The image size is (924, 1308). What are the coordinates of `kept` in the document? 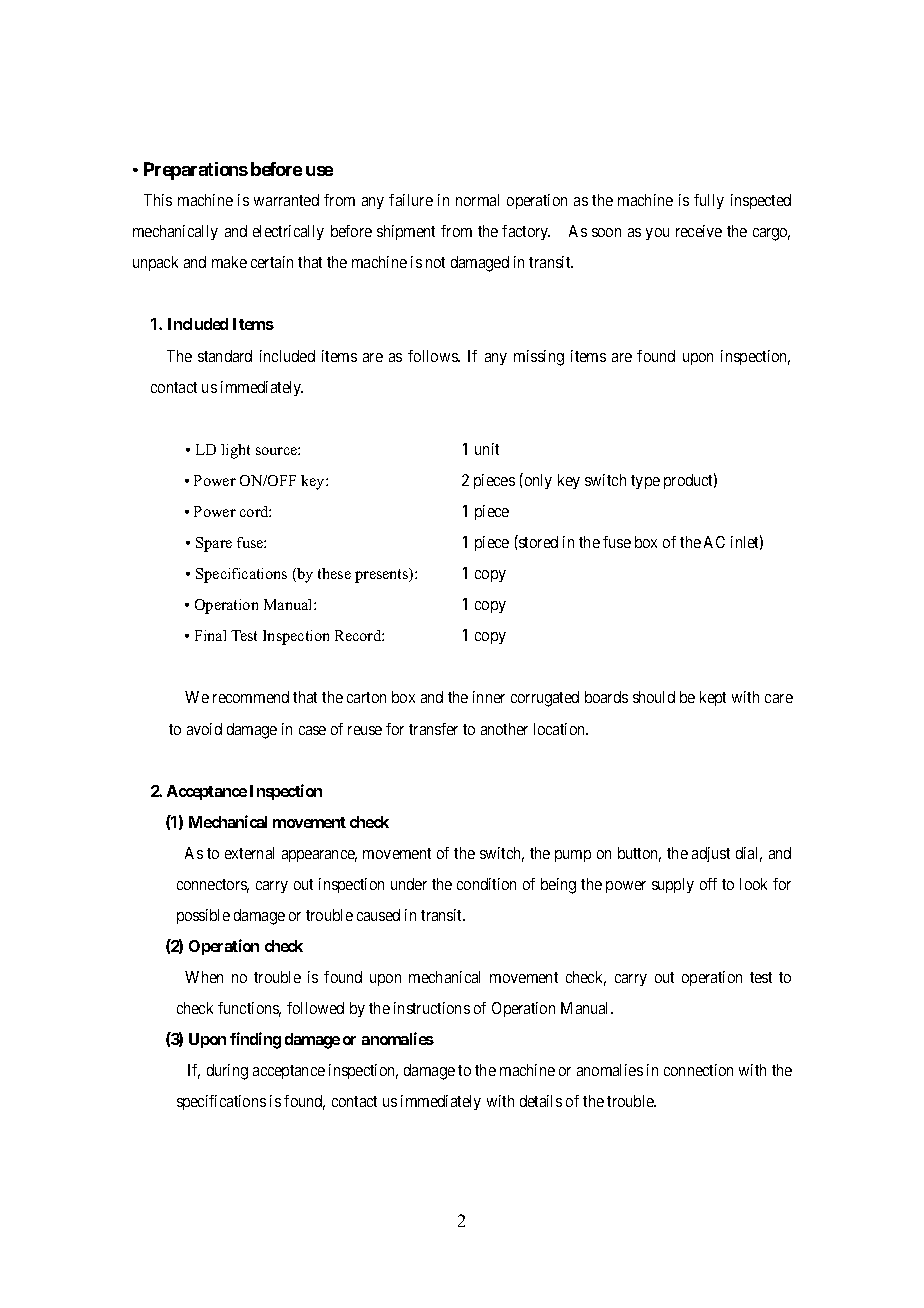 It's located at (713, 698).
